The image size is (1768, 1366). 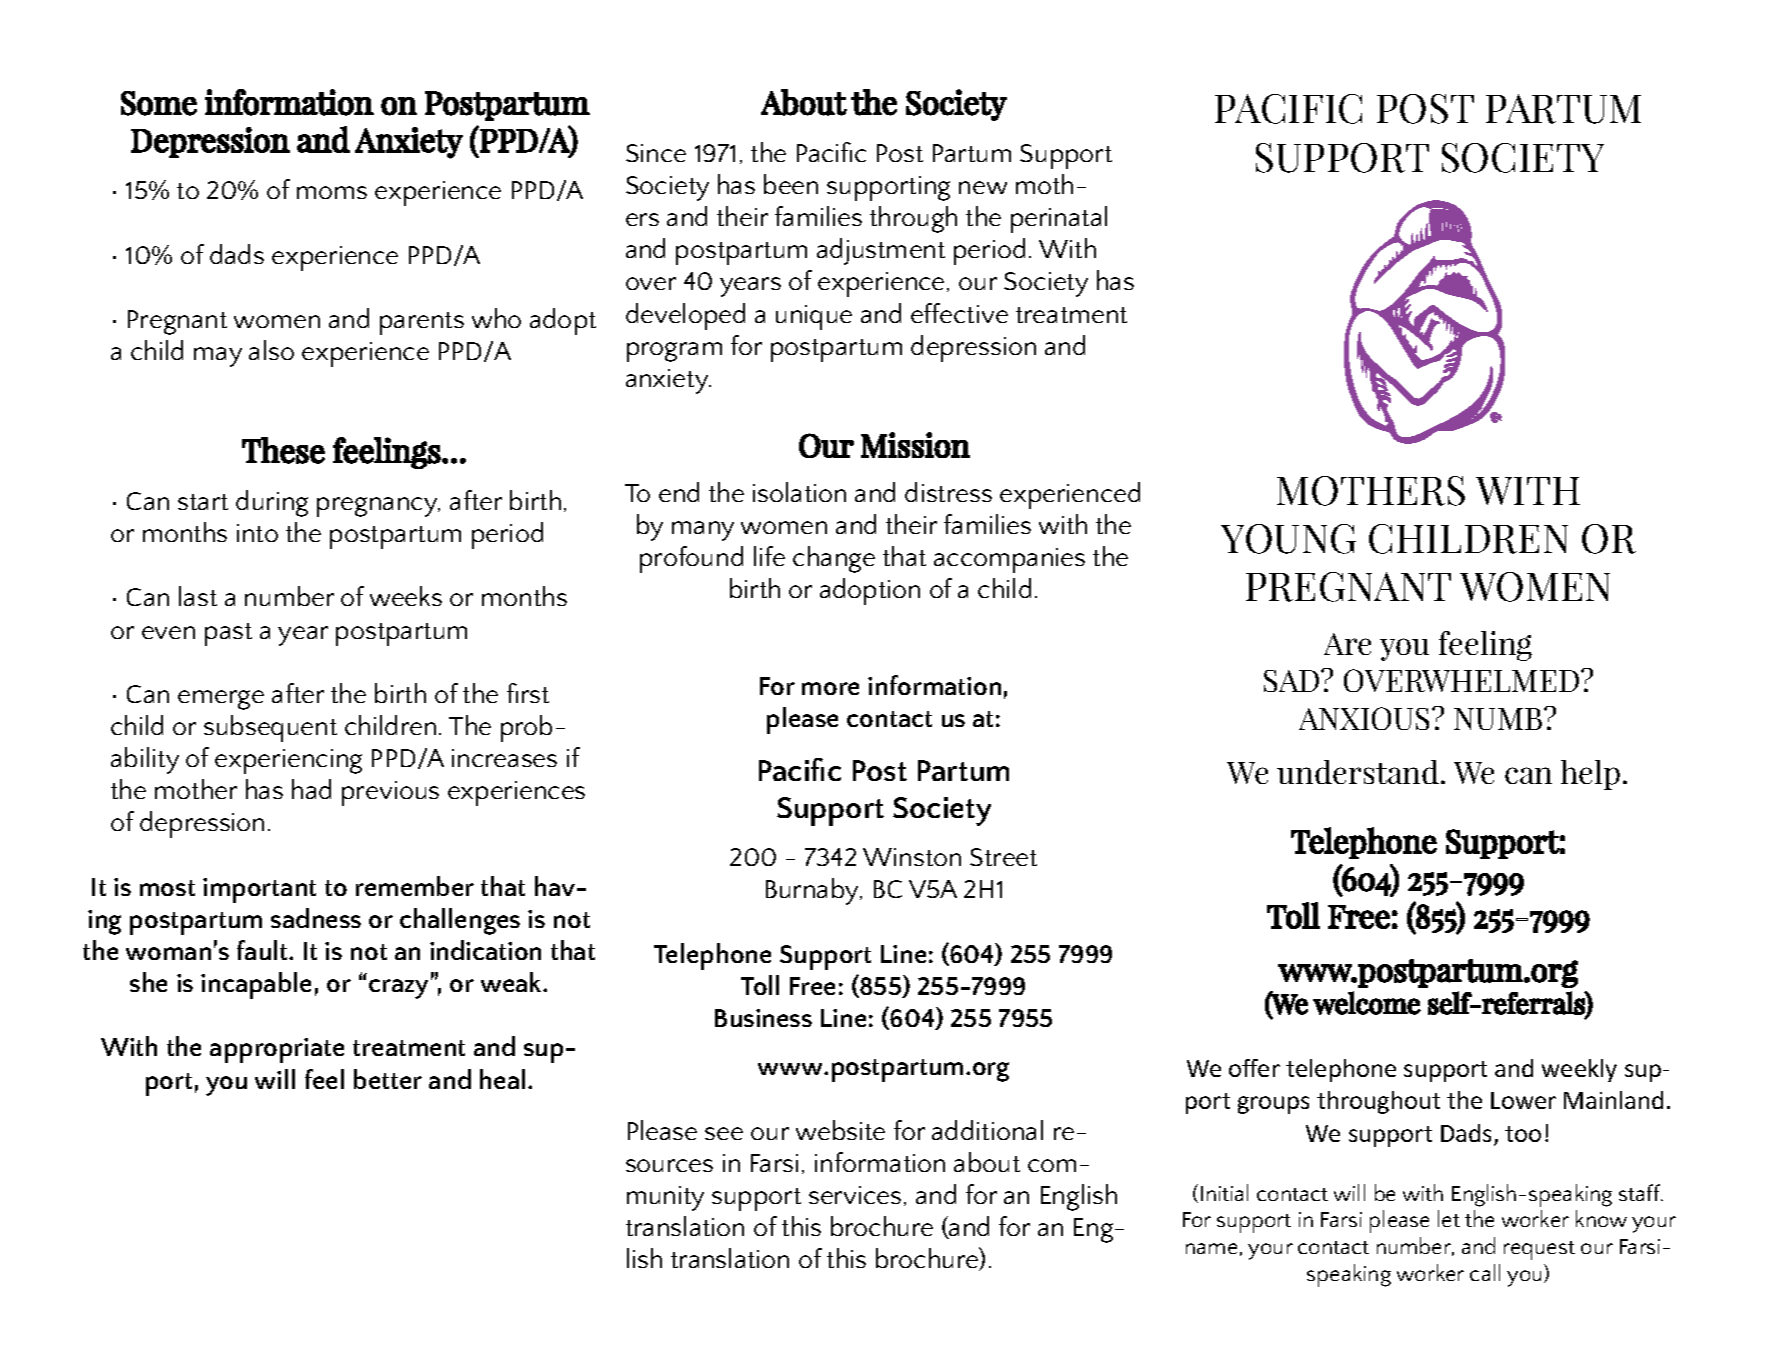 What do you see at coordinates (1359, 772) in the screenshot?
I see `understand` at bounding box center [1359, 772].
